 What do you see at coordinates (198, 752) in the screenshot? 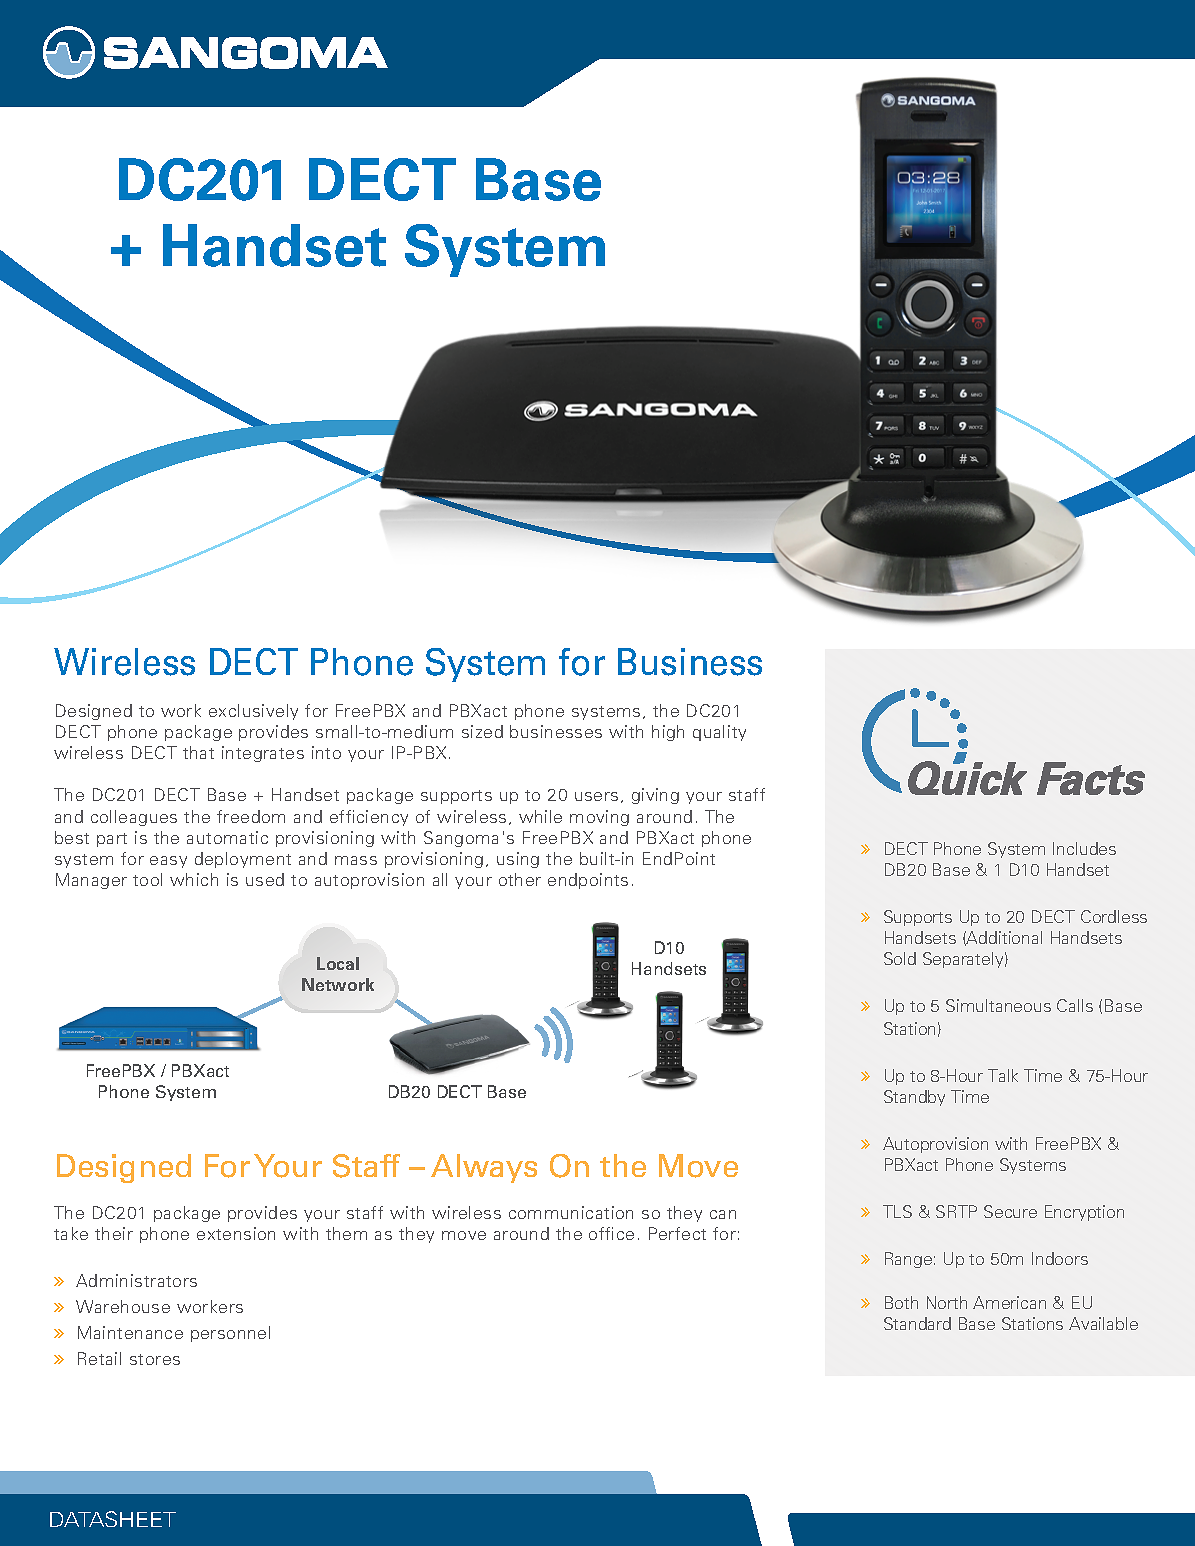
I see `that` at bounding box center [198, 752].
